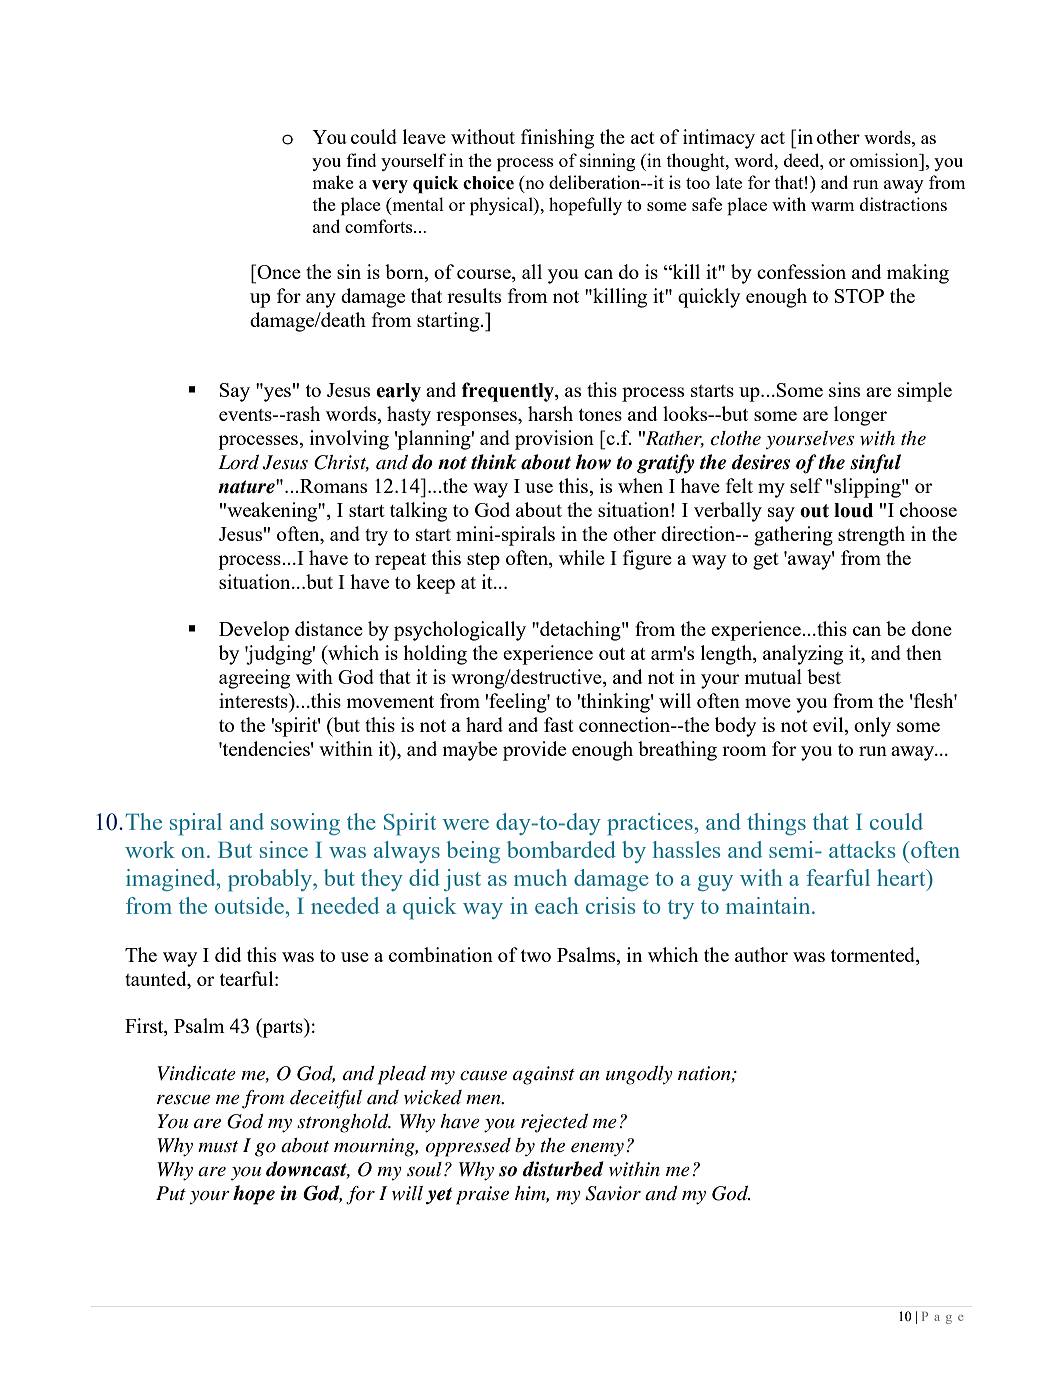  What do you see at coordinates (333, 182) in the screenshot?
I see `make` at bounding box center [333, 182].
